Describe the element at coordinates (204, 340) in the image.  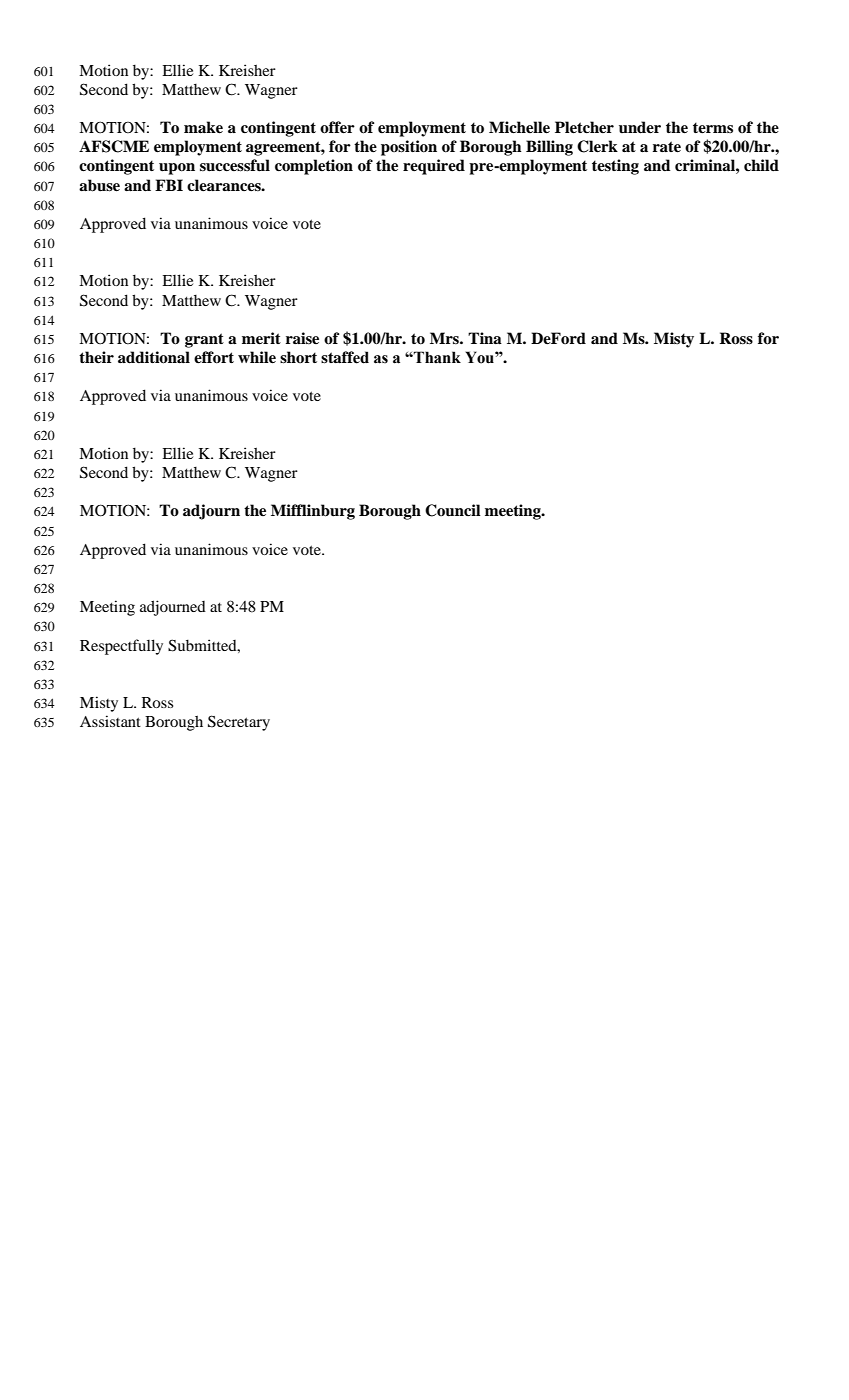
I see `grant` at that location.
